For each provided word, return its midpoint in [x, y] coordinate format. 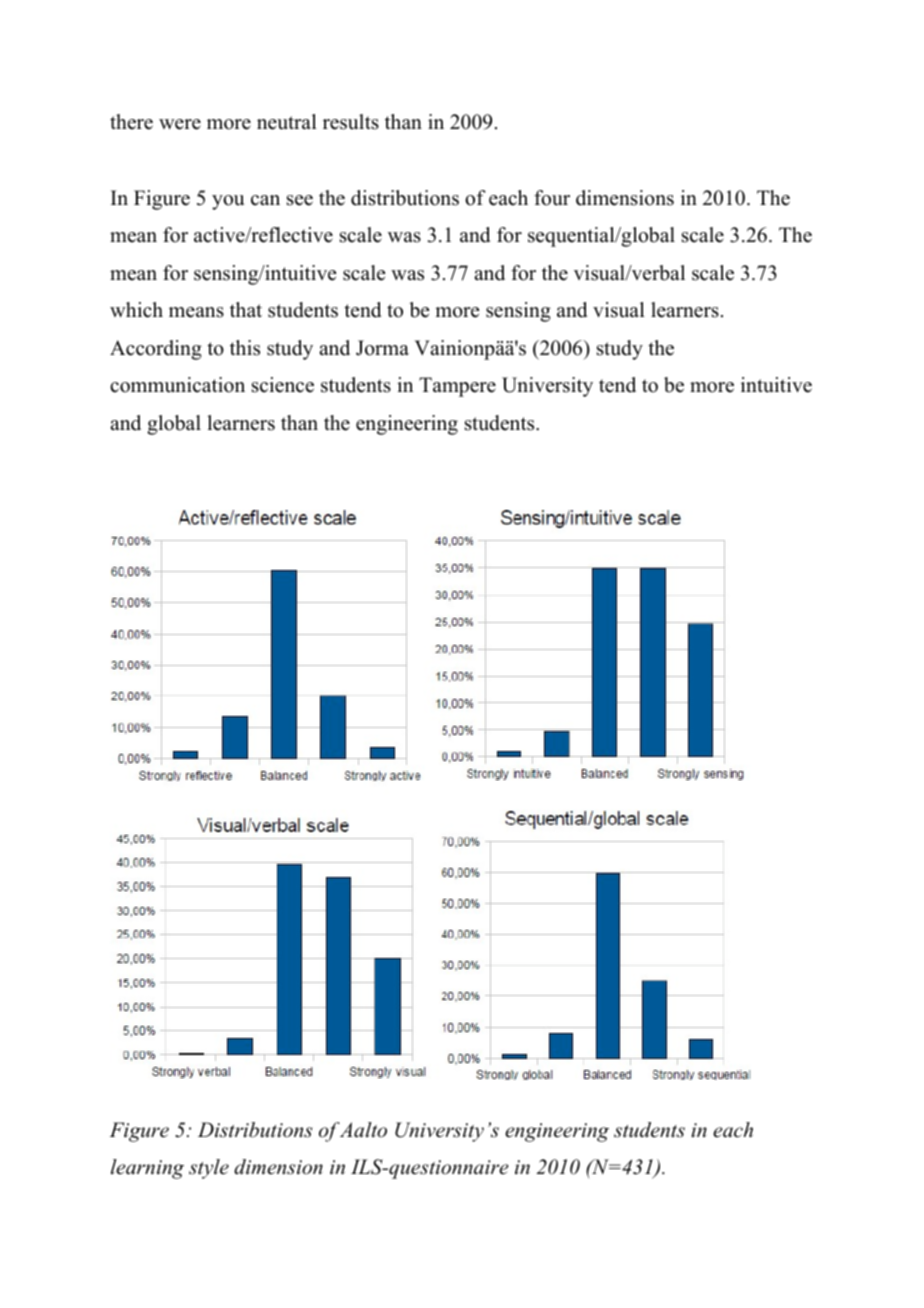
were [180, 124]
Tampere [457, 387]
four [552, 198]
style [209, 1169]
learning [147, 1169]
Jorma [382, 348]
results [351, 122]
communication [177, 385]
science [283, 385]
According [156, 350]
